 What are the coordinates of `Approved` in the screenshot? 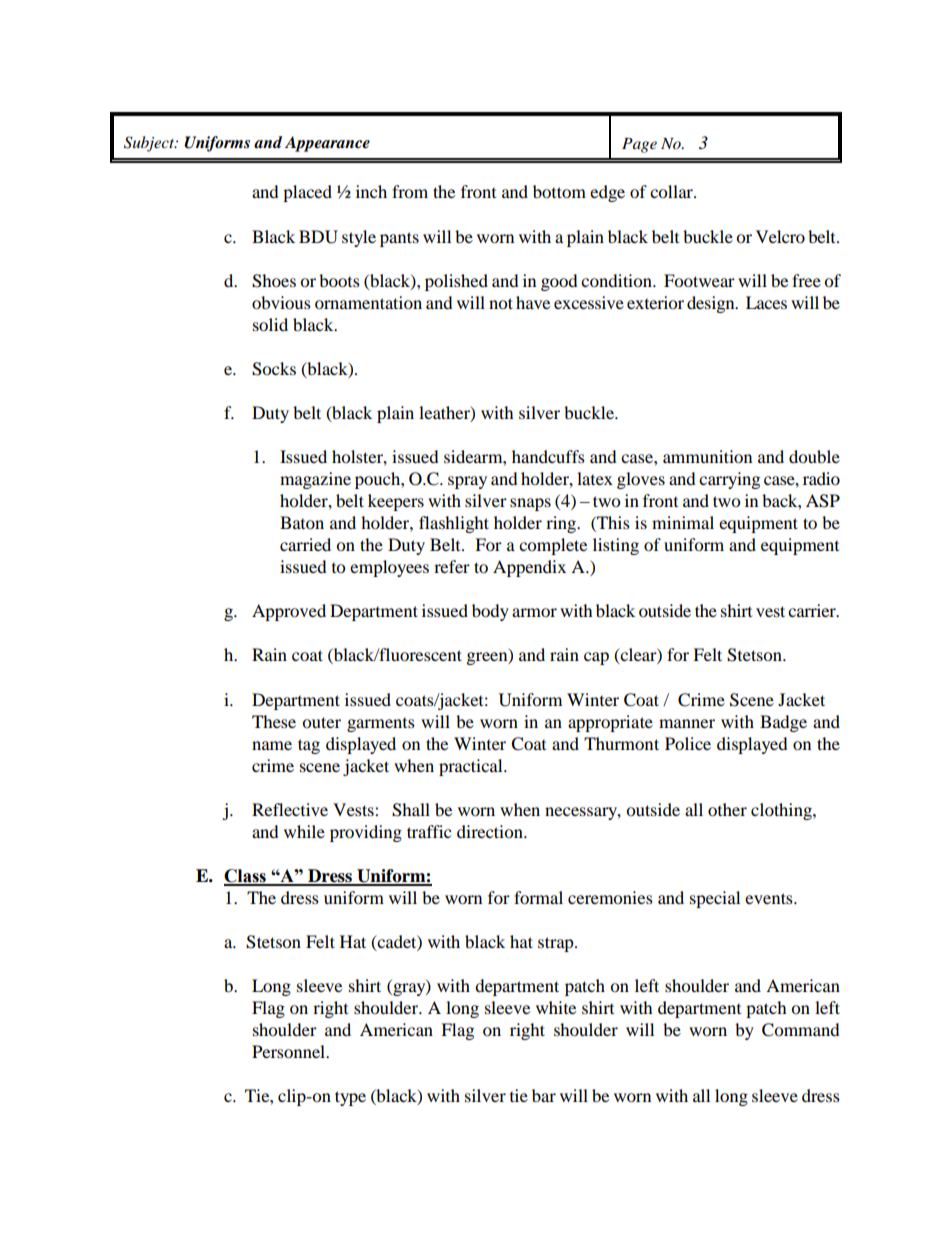 It's located at (289, 612).
